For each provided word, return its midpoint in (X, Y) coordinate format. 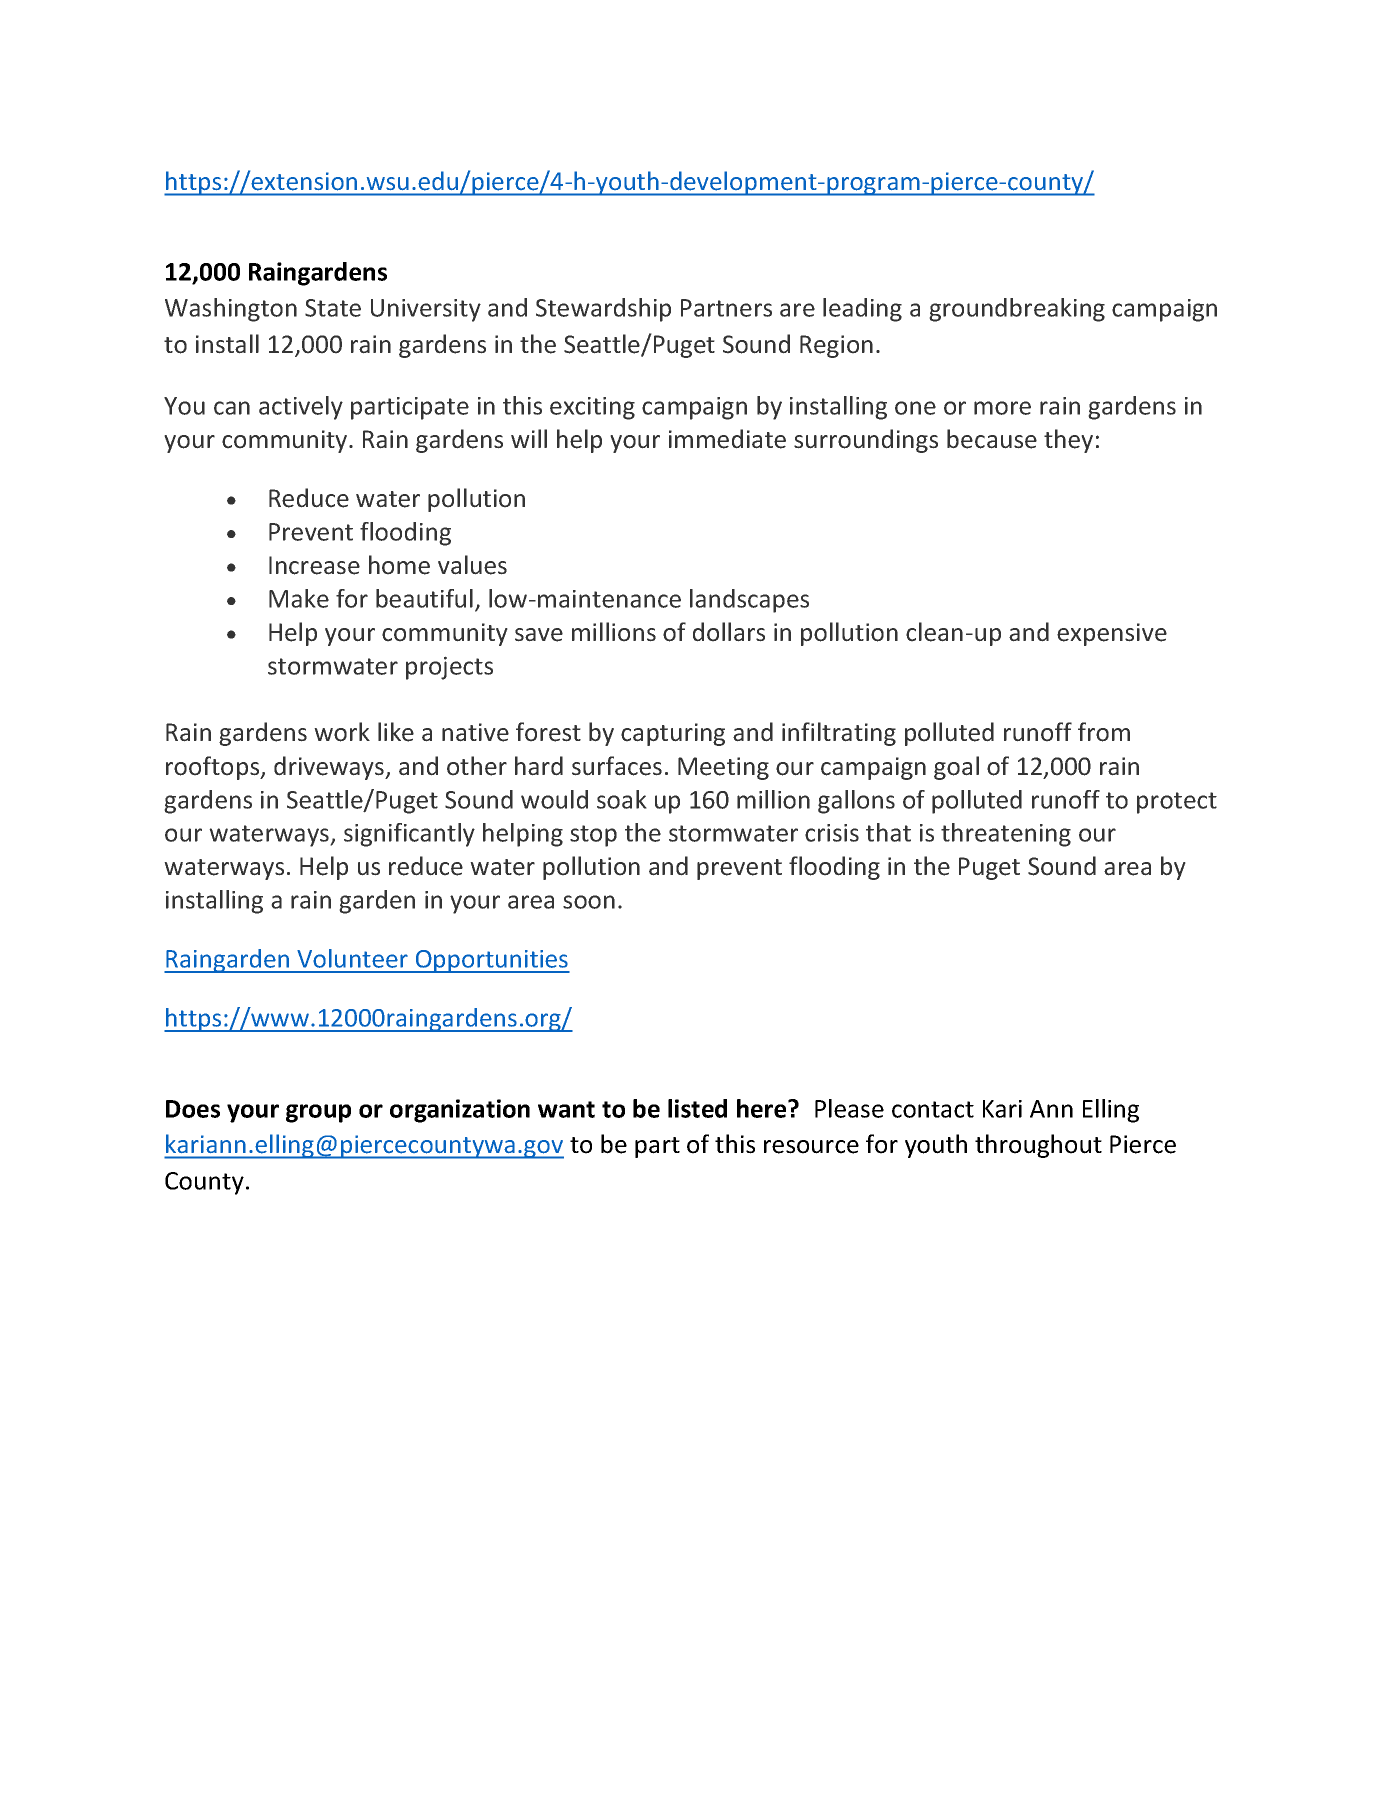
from (1104, 732)
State (333, 308)
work (342, 732)
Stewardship (603, 310)
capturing (673, 734)
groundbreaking (1017, 310)
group (318, 1113)
